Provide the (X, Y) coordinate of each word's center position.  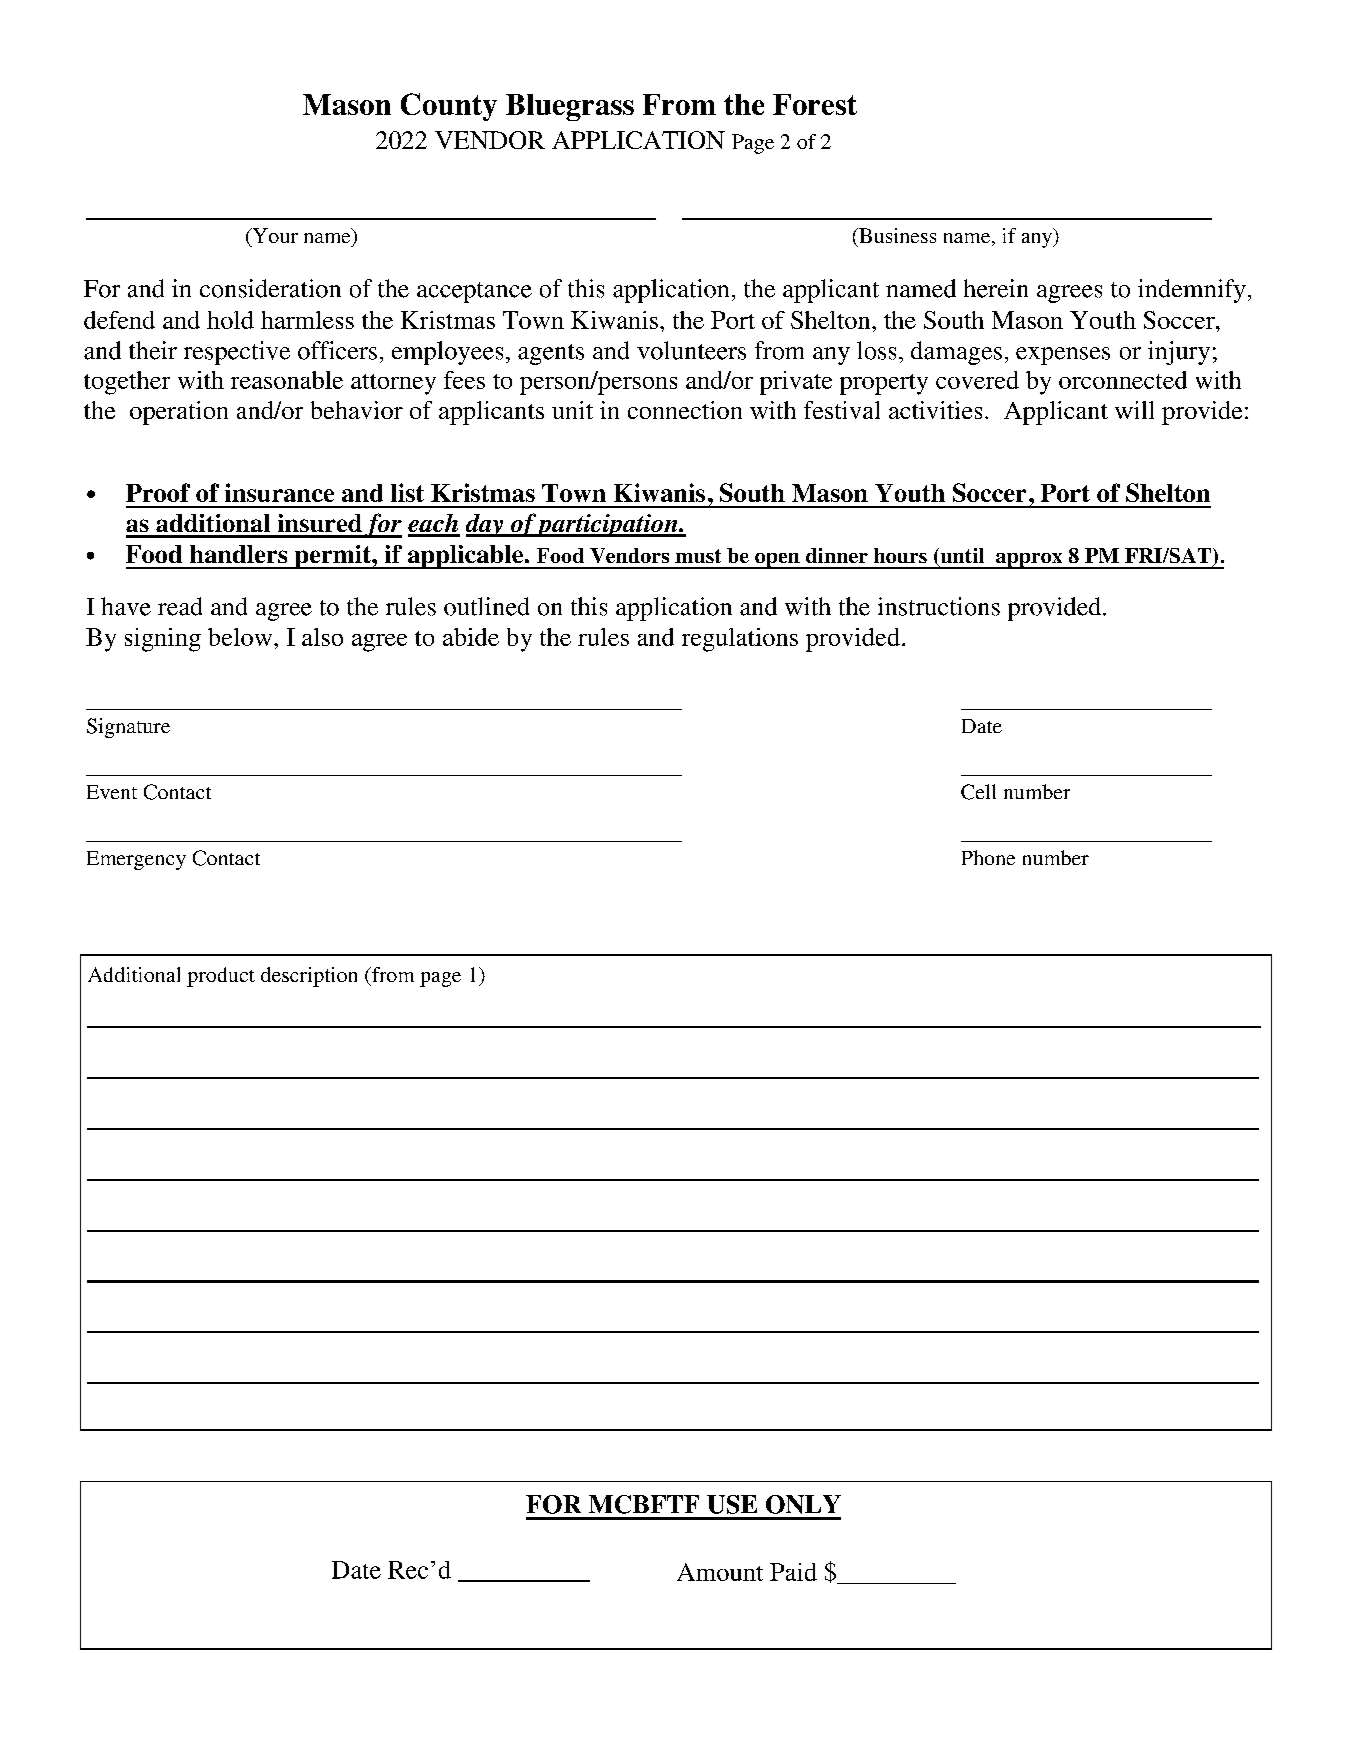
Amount (720, 1572)
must (698, 556)
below (241, 637)
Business (896, 235)
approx (1029, 561)
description (309, 977)
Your (274, 235)
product (221, 977)
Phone (988, 857)
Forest (815, 104)
